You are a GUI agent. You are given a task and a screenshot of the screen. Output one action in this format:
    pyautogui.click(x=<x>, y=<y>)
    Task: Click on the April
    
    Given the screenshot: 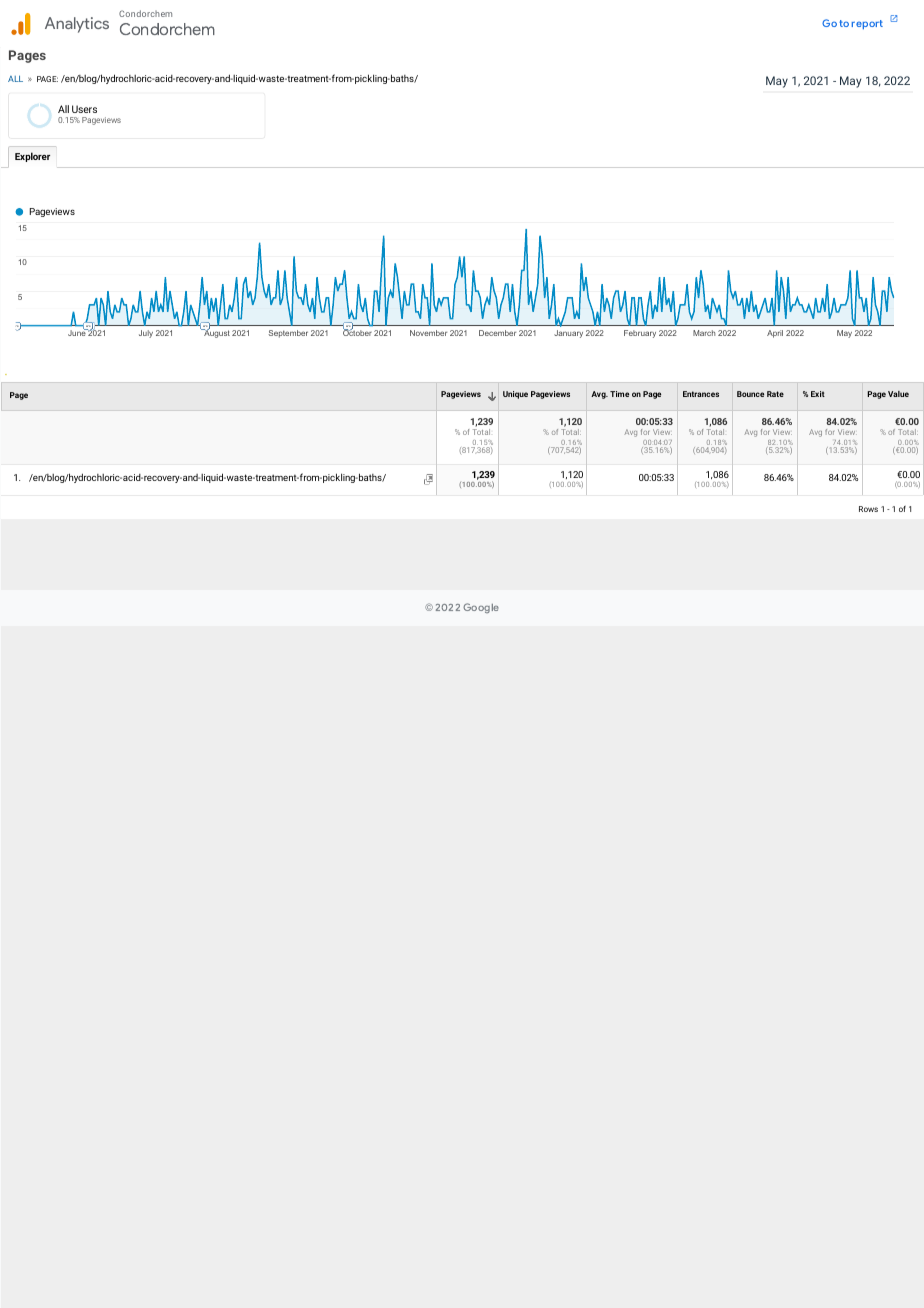 What is the action you would take?
    pyautogui.click(x=775, y=334)
